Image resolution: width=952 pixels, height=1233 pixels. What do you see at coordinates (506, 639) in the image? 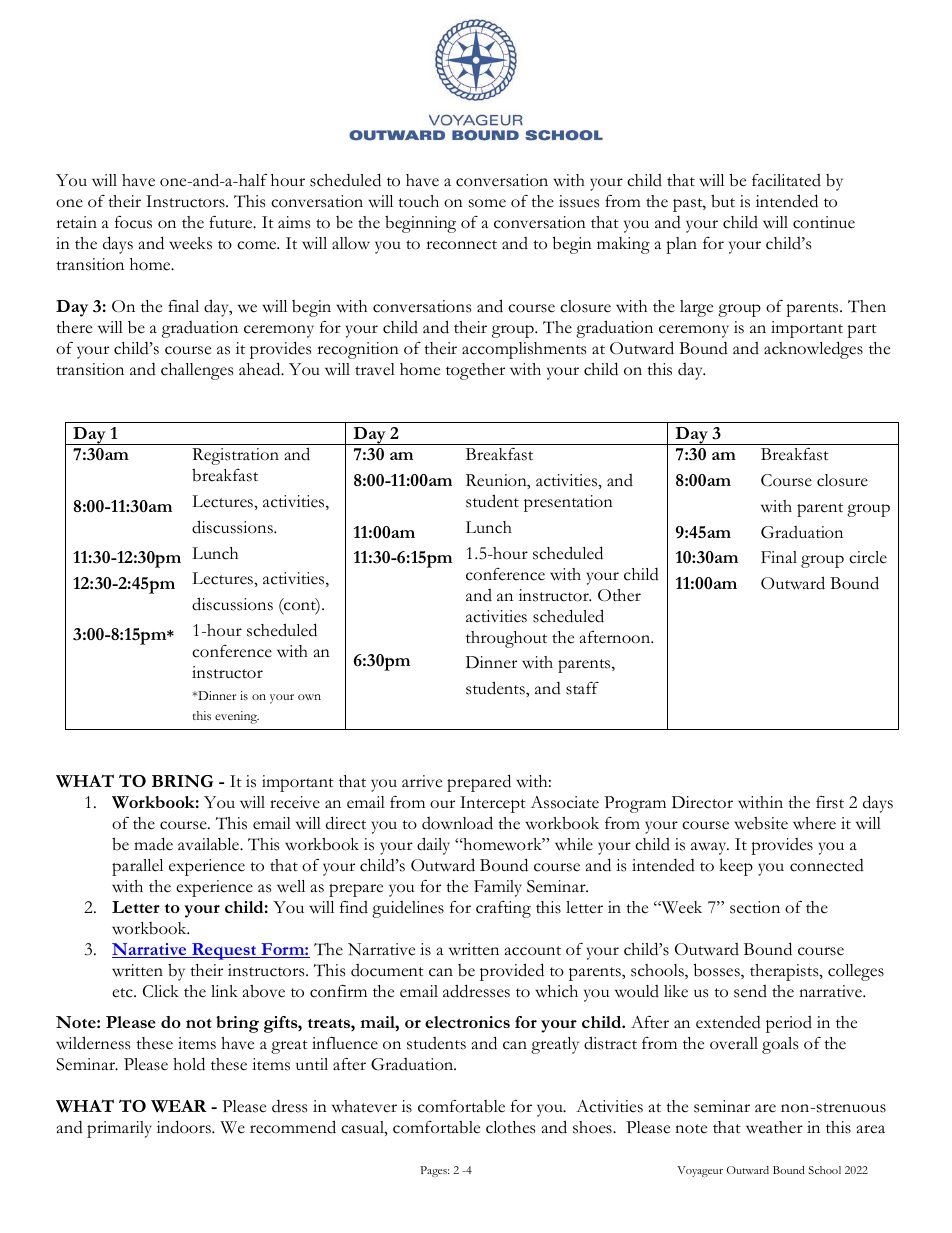
I see `throughout` at bounding box center [506, 639].
